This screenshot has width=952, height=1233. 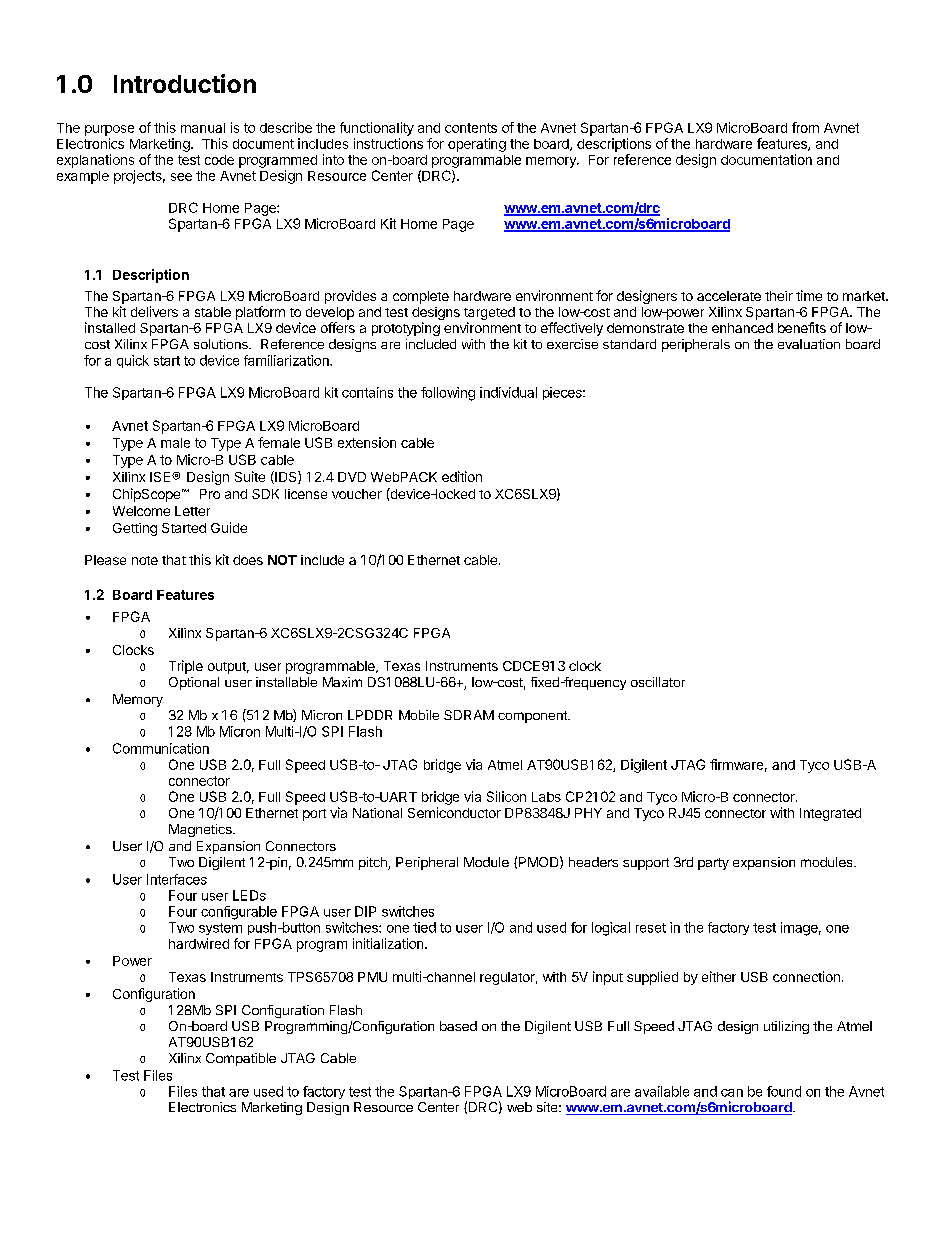 What do you see at coordinates (732, 1093) in the screenshot?
I see `can` at bounding box center [732, 1093].
